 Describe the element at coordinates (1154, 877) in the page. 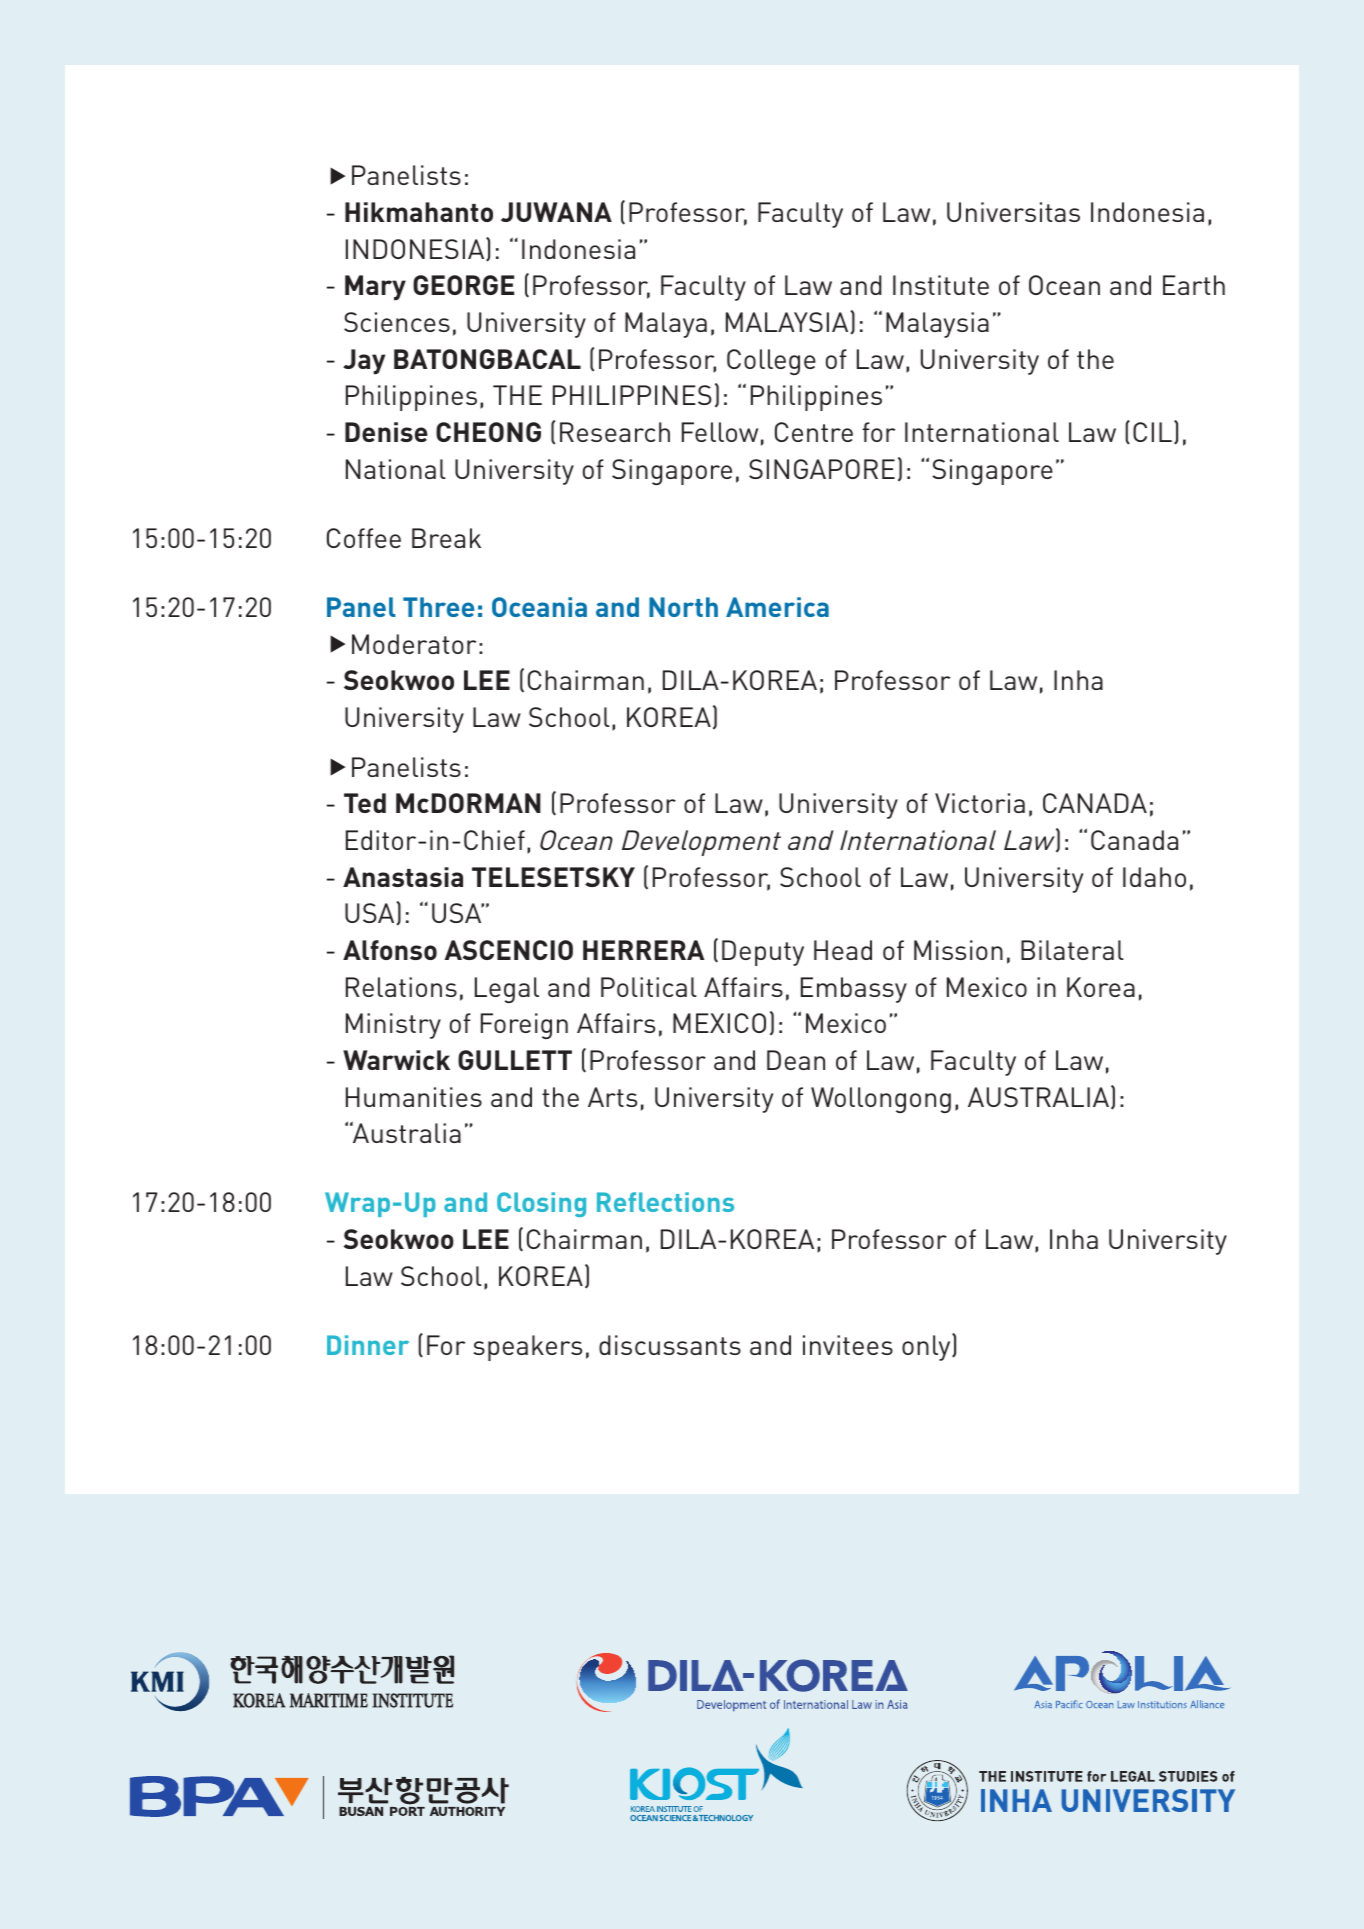

I see `Idaho` at that location.
